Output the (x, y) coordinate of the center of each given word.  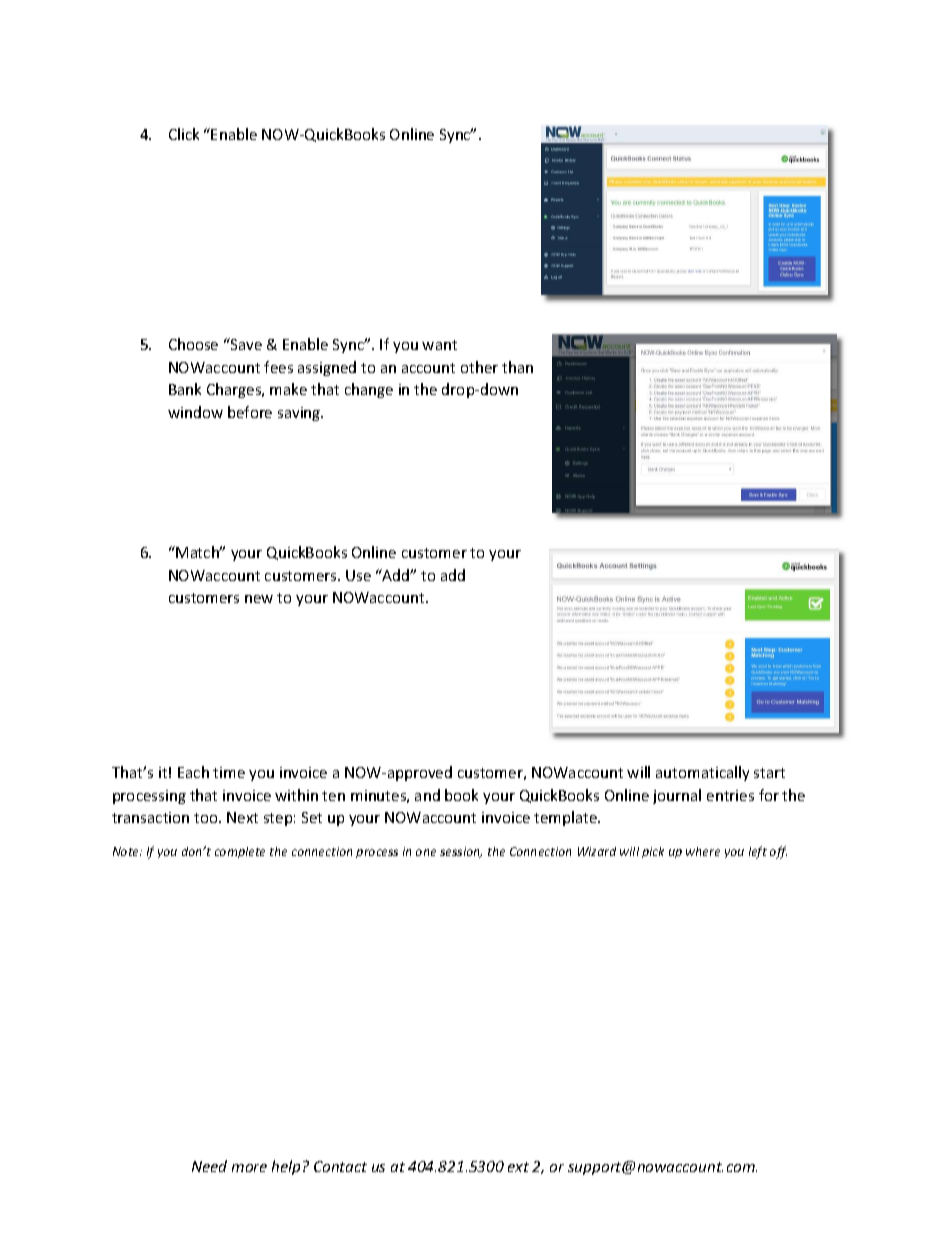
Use (358, 575)
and (427, 795)
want (439, 345)
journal (677, 796)
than (517, 367)
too (207, 818)
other (479, 367)
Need (209, 1166)
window (195, 412)
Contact (340, 1166)
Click (184, 134)
